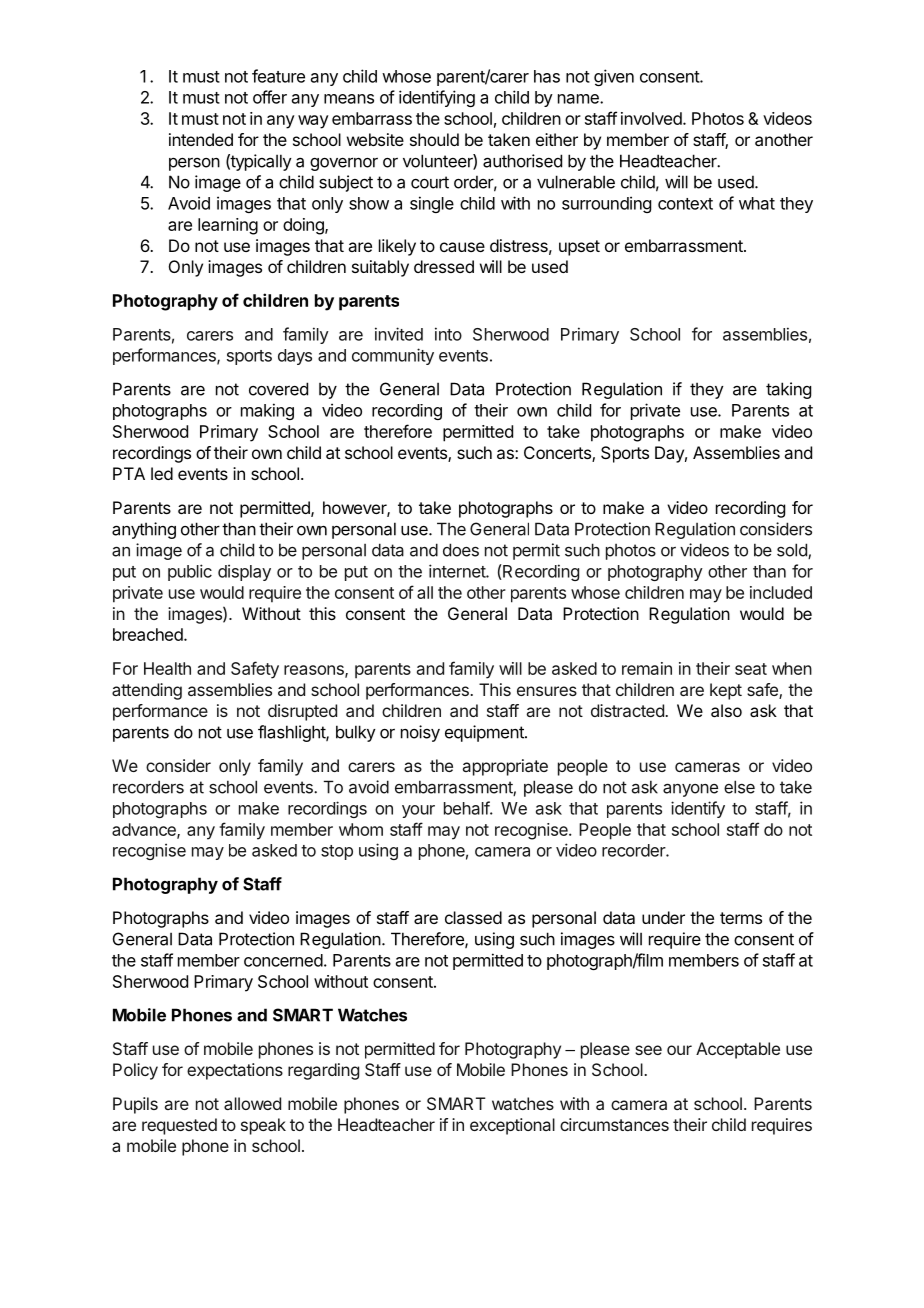 Image resolution: width=924 pixels, height=1308 pixels. What do you see at coordinates (201, 139) in the page?
I see `intended` at bounding box center [201, 139].
